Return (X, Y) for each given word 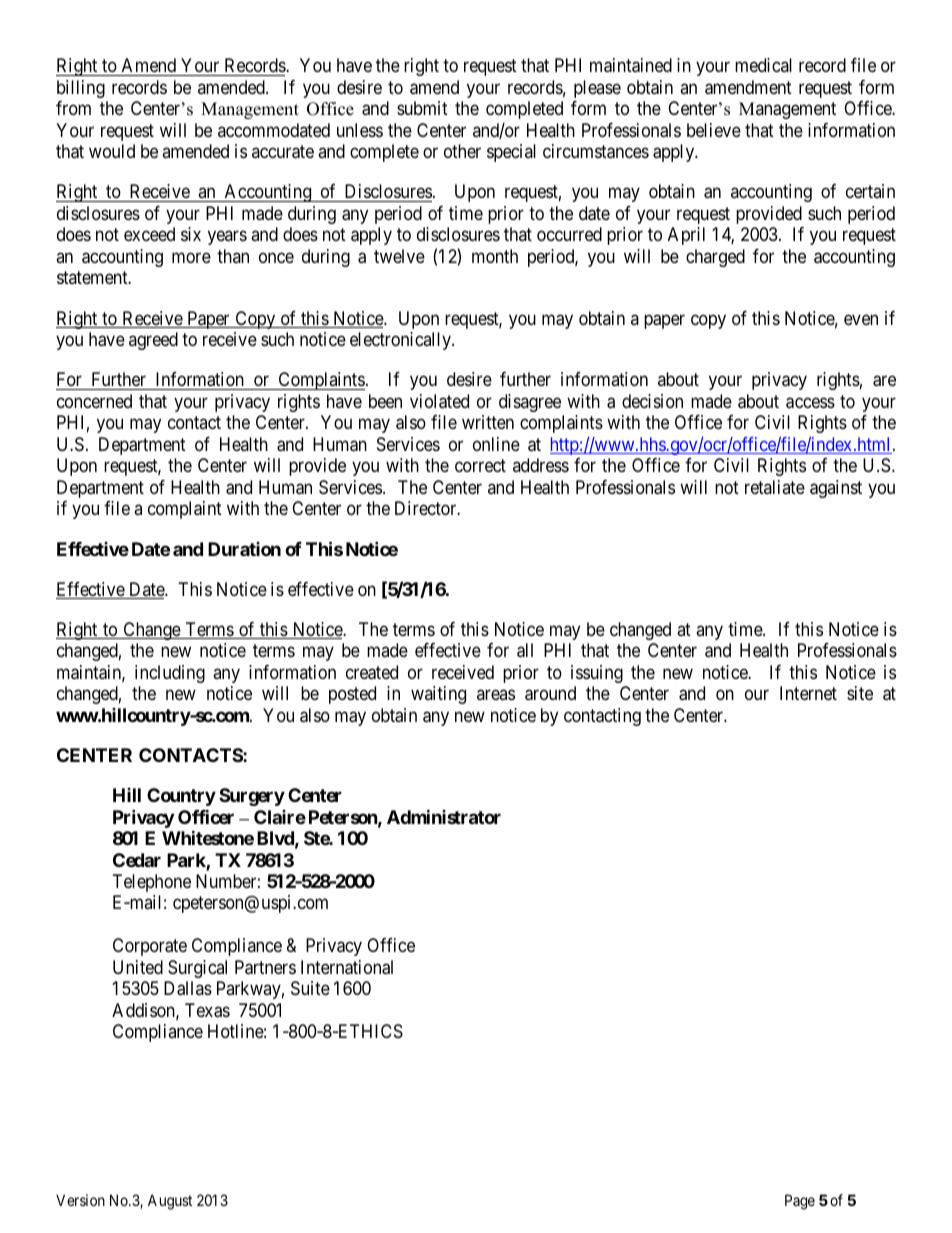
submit (422, 108)
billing (81, 89)
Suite (310, 988)
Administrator (444, 816)
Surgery (252, 797)
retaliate (775, 487)
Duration (244, 549)
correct (480, 465)
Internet (808, 693)
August (170, 1202)
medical (763, 65)
